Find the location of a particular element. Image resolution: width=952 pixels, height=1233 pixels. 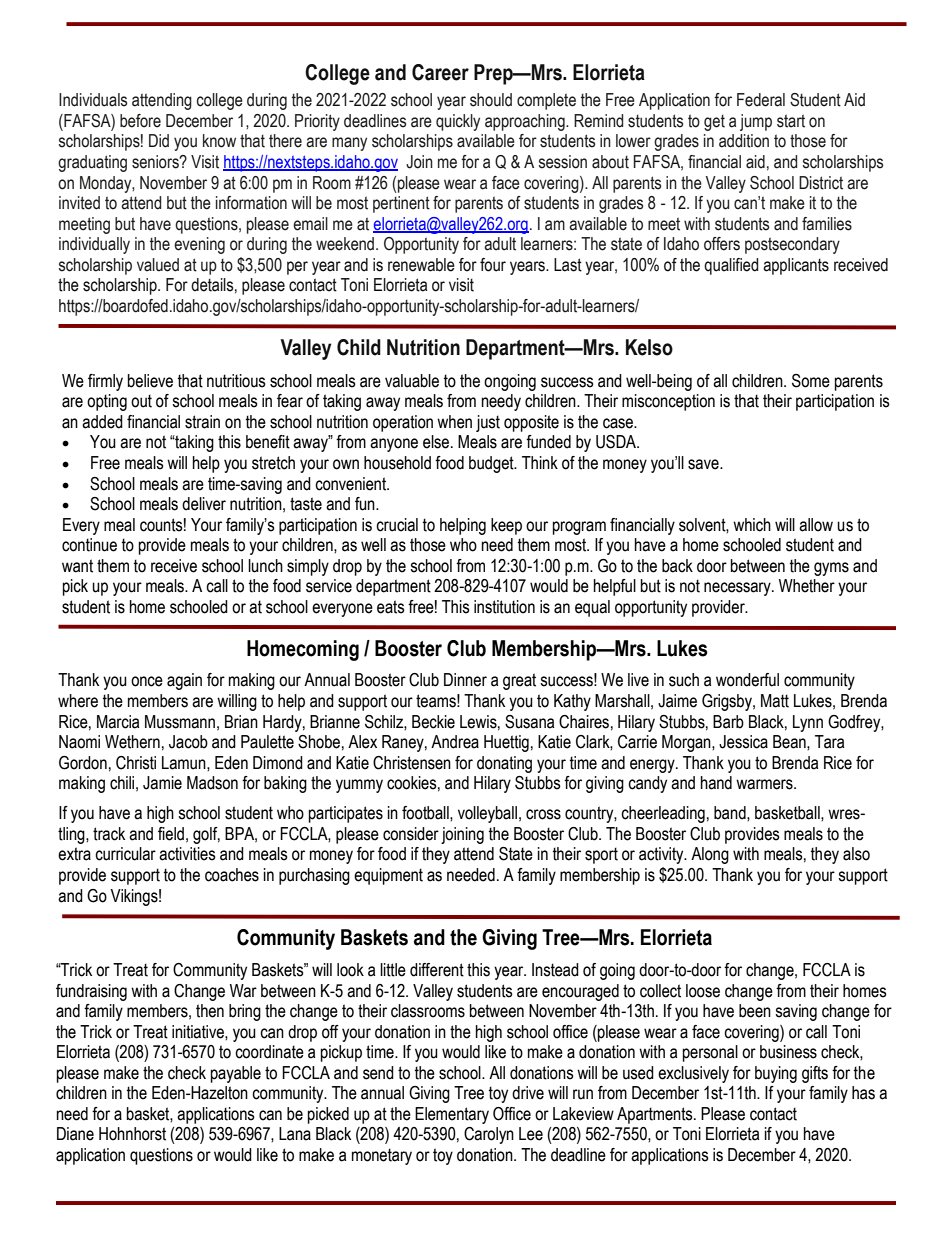

necessary is located at coordinates (738, 589).
